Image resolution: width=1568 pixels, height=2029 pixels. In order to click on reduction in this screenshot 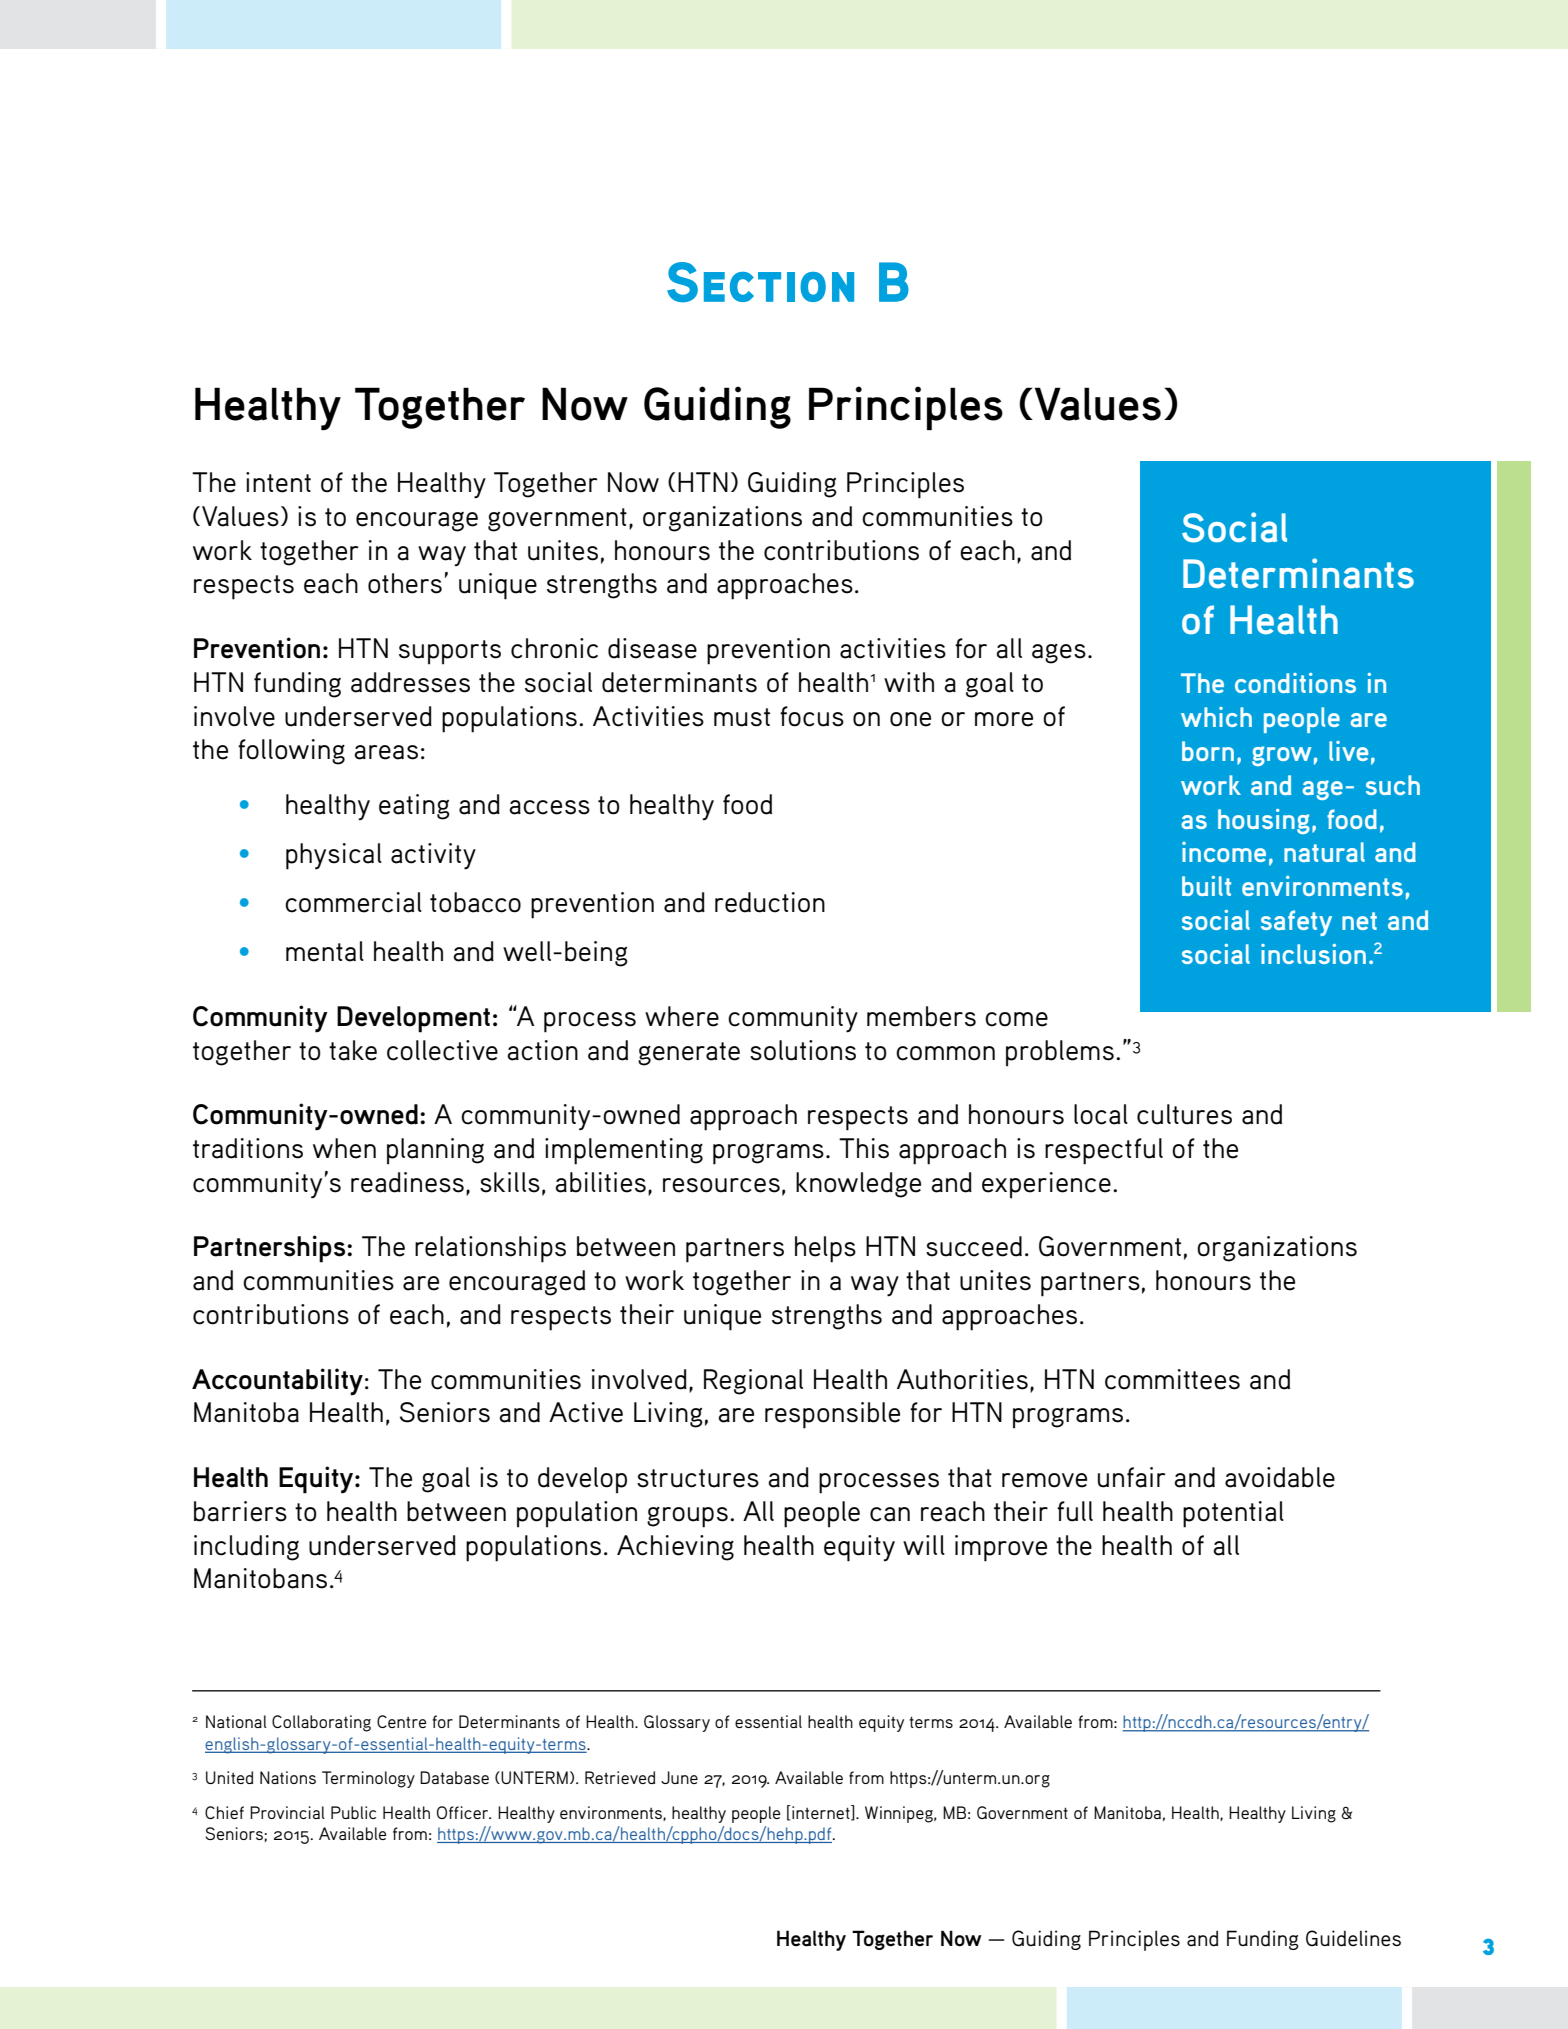, I will do `click(770, 902)`.
